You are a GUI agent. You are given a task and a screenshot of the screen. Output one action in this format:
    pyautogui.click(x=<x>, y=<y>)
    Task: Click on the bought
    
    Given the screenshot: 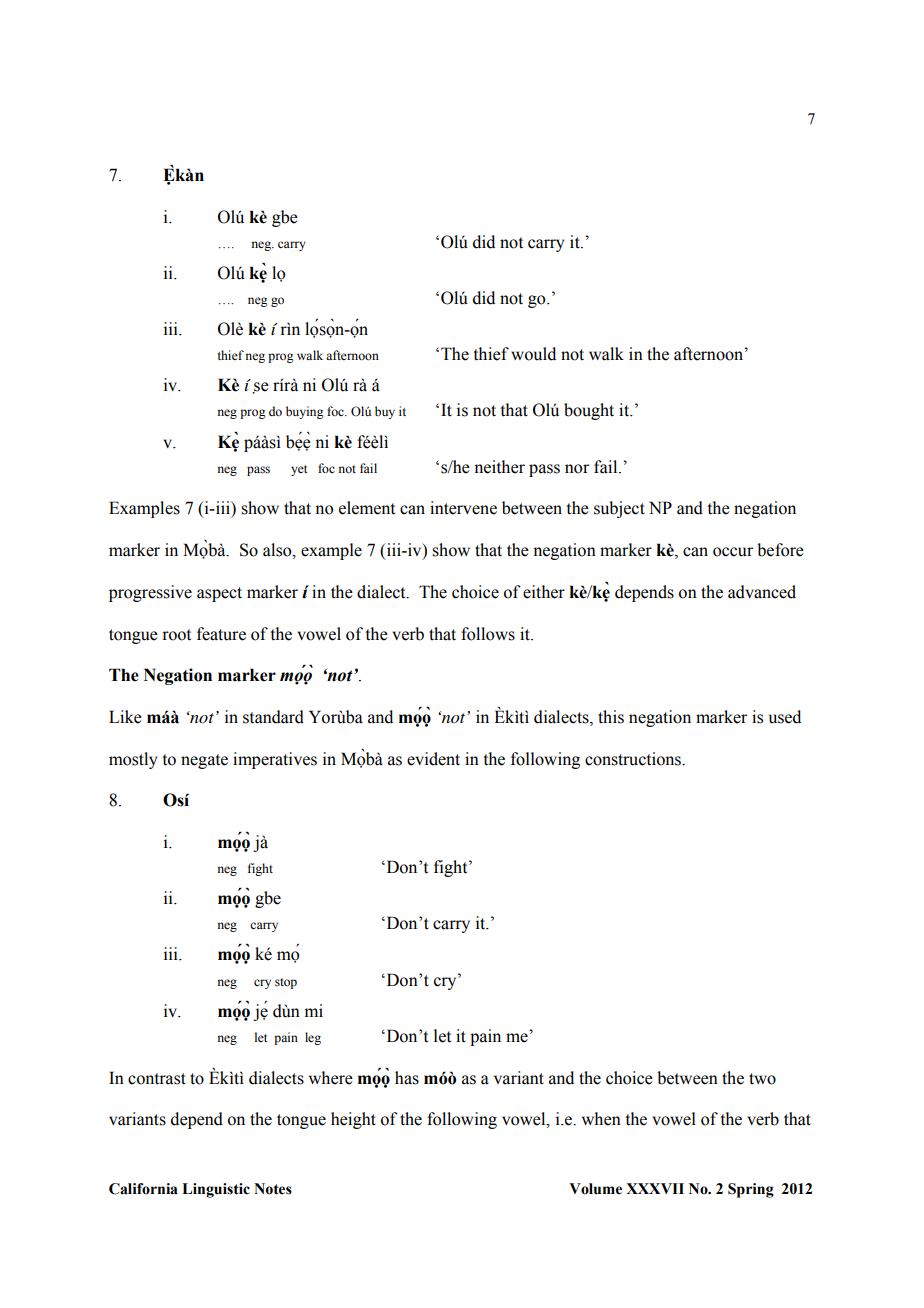 What is the action you would take?
    pyautogui.click(x=589, y=411)
